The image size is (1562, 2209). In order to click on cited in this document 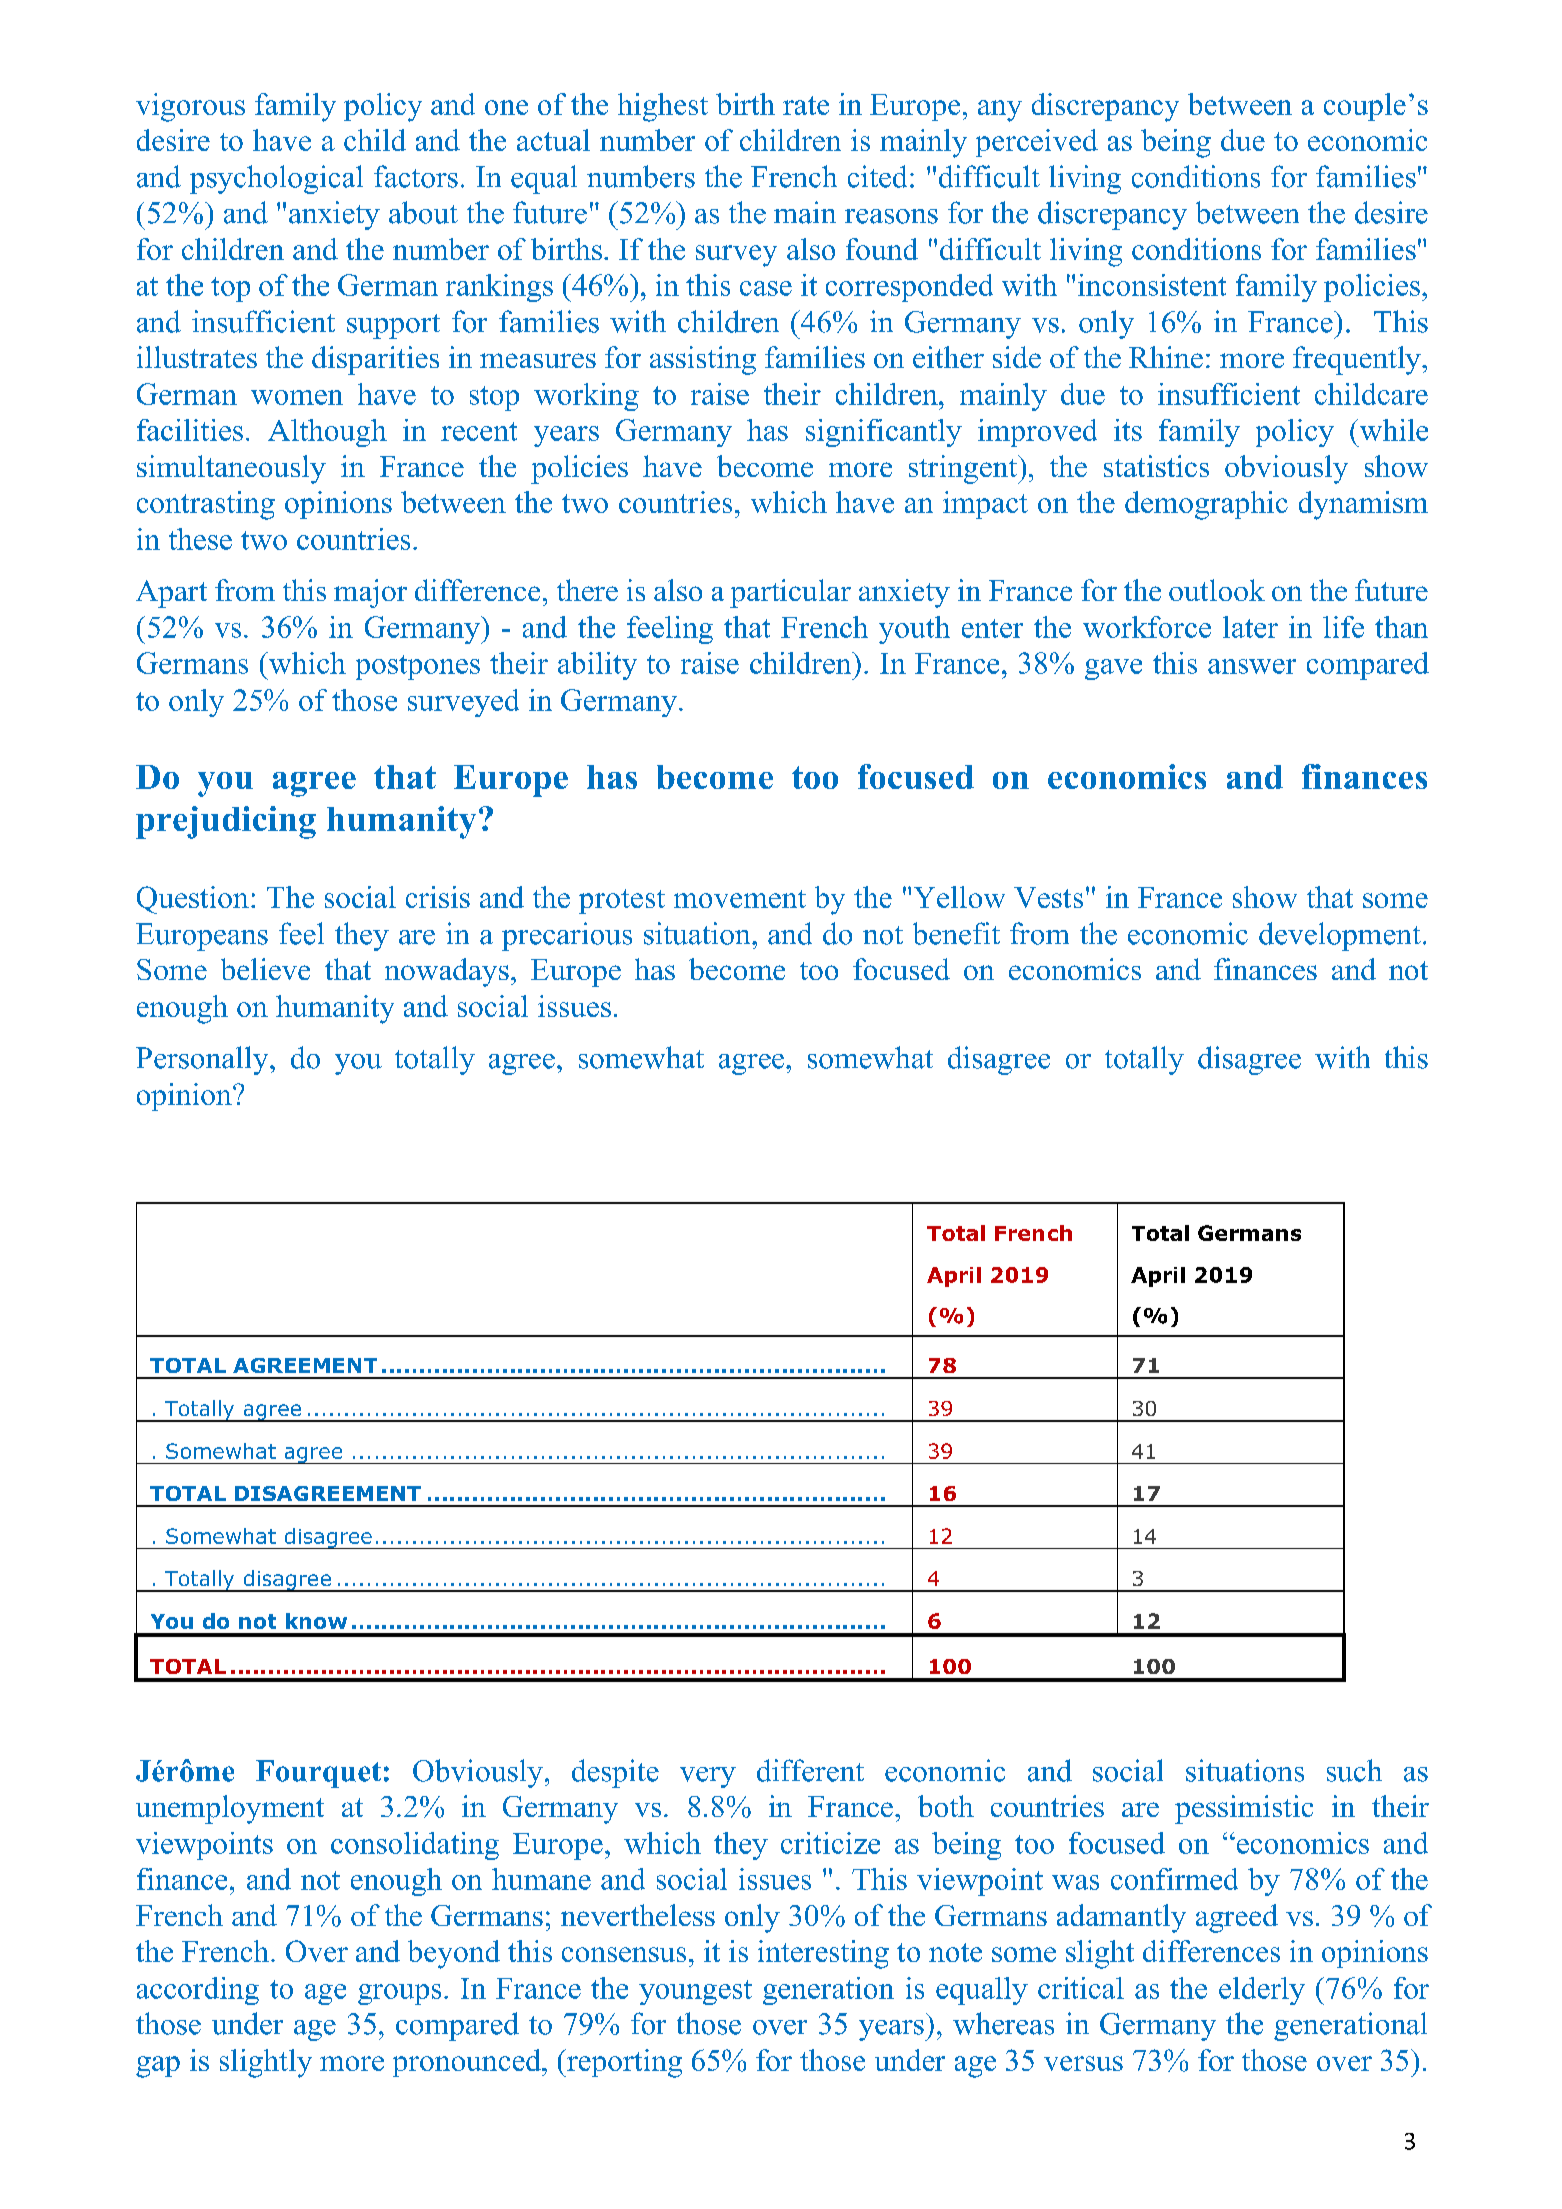, I will do `click(877, 176)`.
